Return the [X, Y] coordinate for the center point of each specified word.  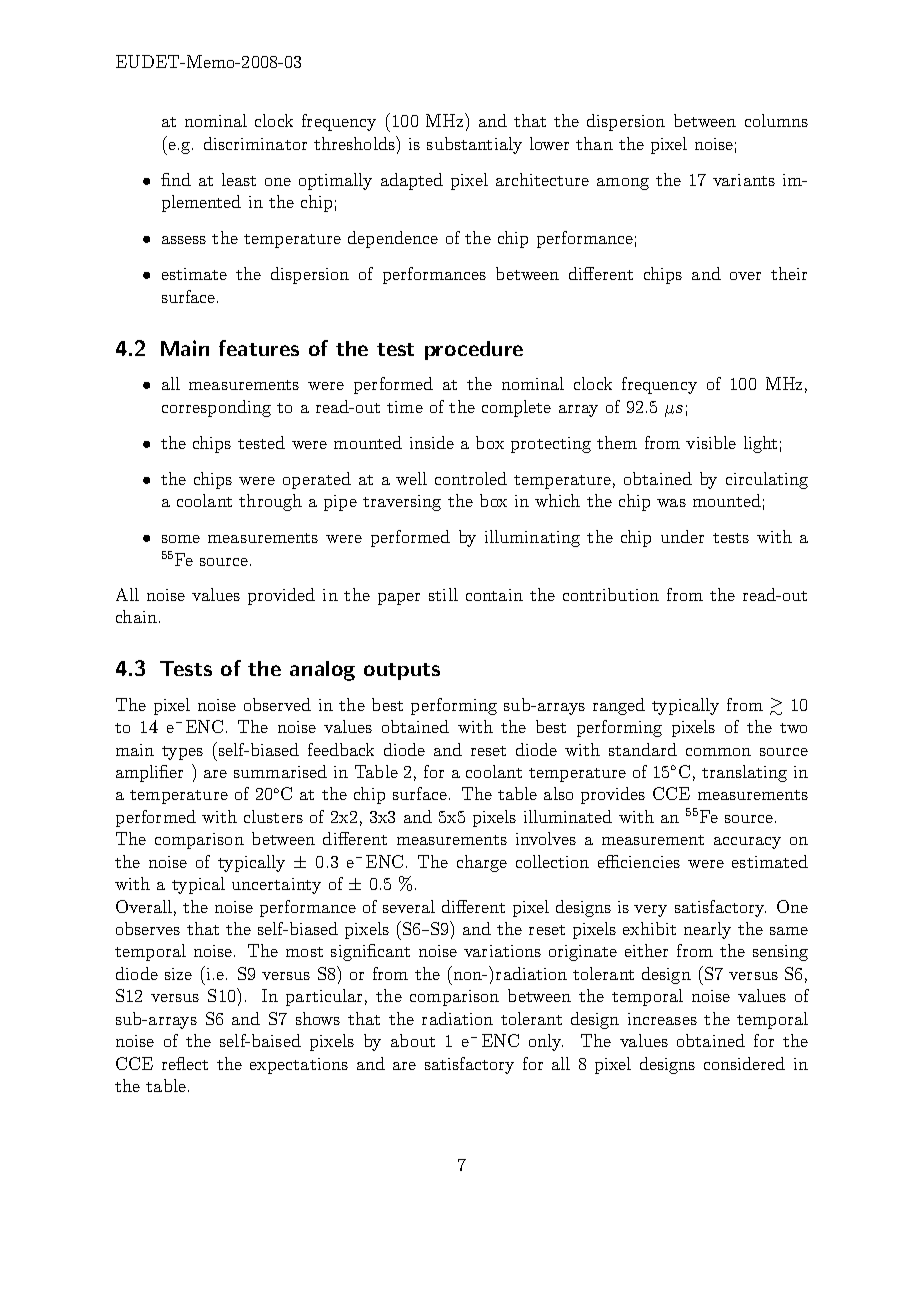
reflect [185, 1063]
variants [744, 180]
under [682, 536]
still [443, 594]
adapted [412, 181]
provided [281, 596]
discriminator [255, 143]
